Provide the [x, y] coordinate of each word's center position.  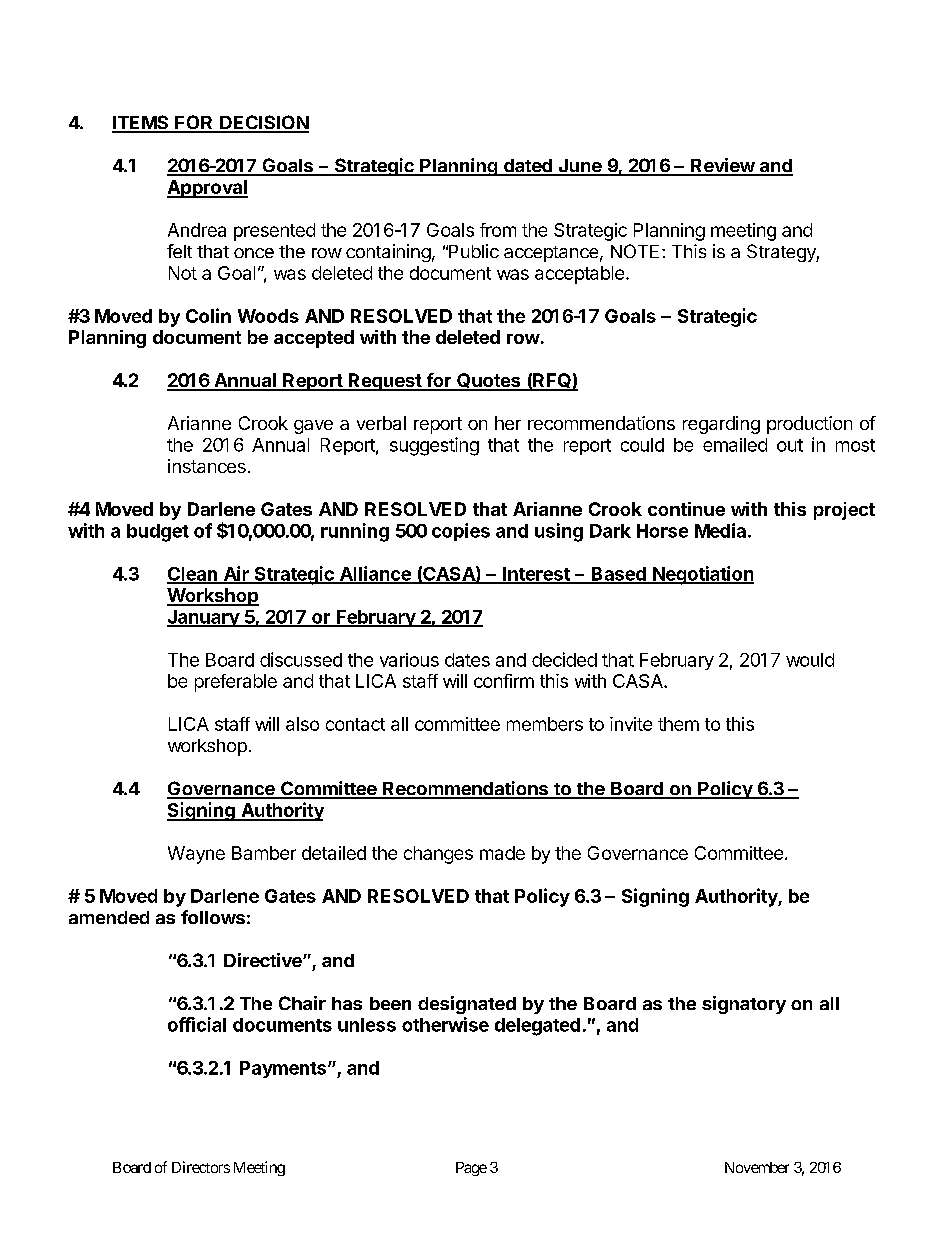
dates [467, 660]
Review [722, 166]
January [204, 618]
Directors [201, 1167]
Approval [207, 189]
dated [528, 167]
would [810, 660]
